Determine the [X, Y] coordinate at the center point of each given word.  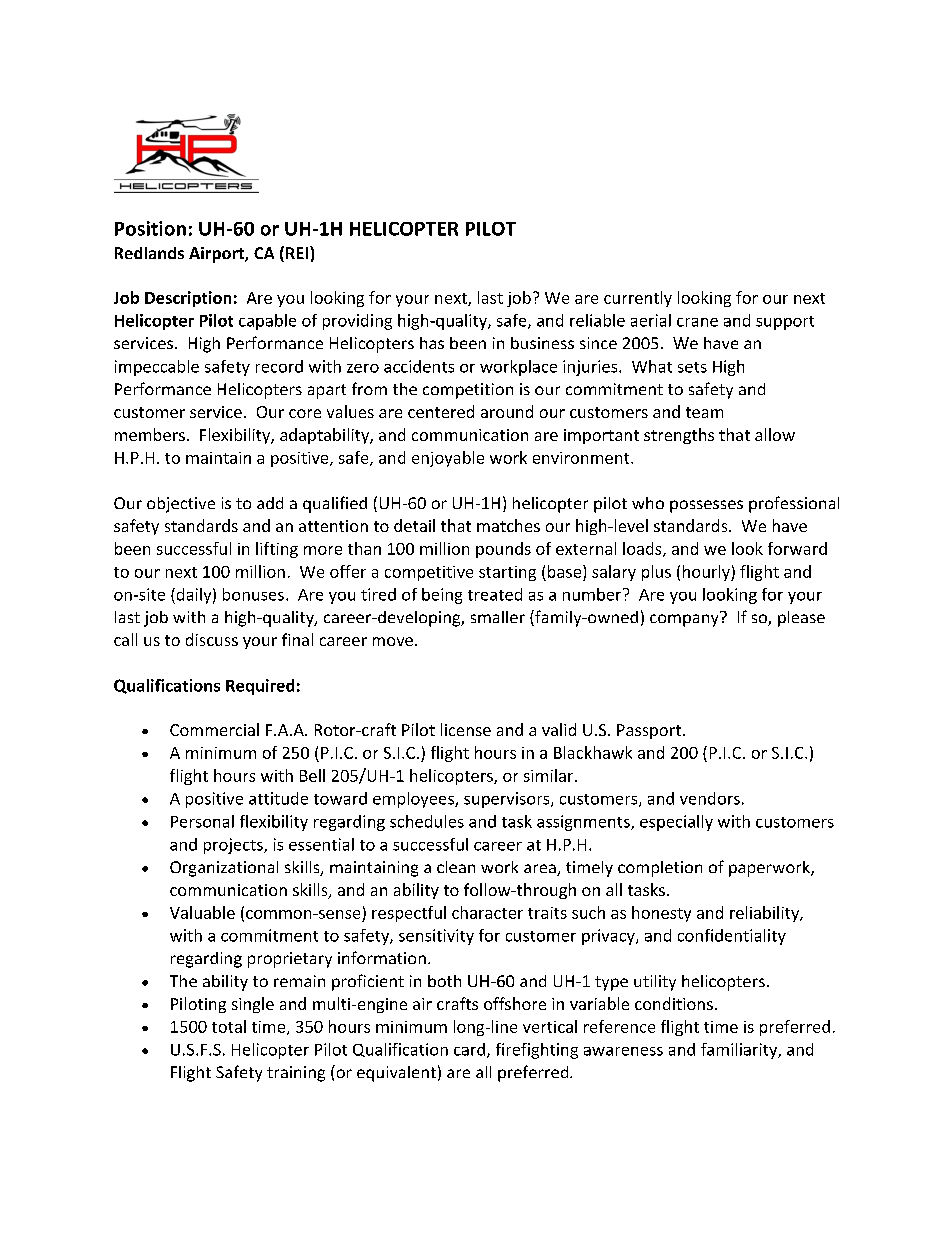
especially [676, 823]
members [150, 434]
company [685, 619]
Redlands [149, 253]
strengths [679, 436]
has [432, 343]
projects [234, 846]
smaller [498, 617]
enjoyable [448, 459]
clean [456, 867]
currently [638, 299]
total [229, 1026]
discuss [212, 639]
